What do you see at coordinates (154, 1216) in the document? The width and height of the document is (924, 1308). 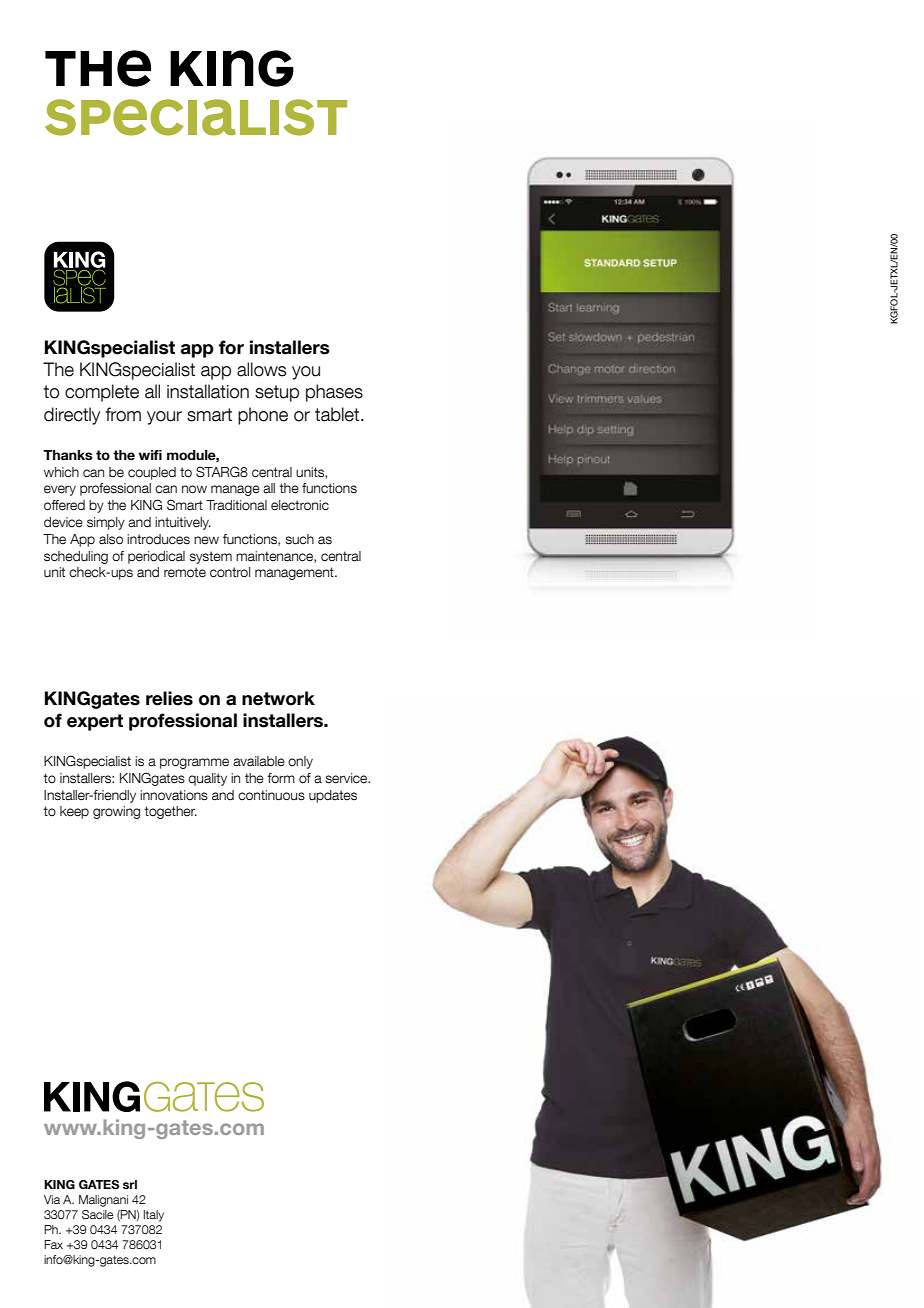 I see `Italy` at bounding box center [154, 1216].
